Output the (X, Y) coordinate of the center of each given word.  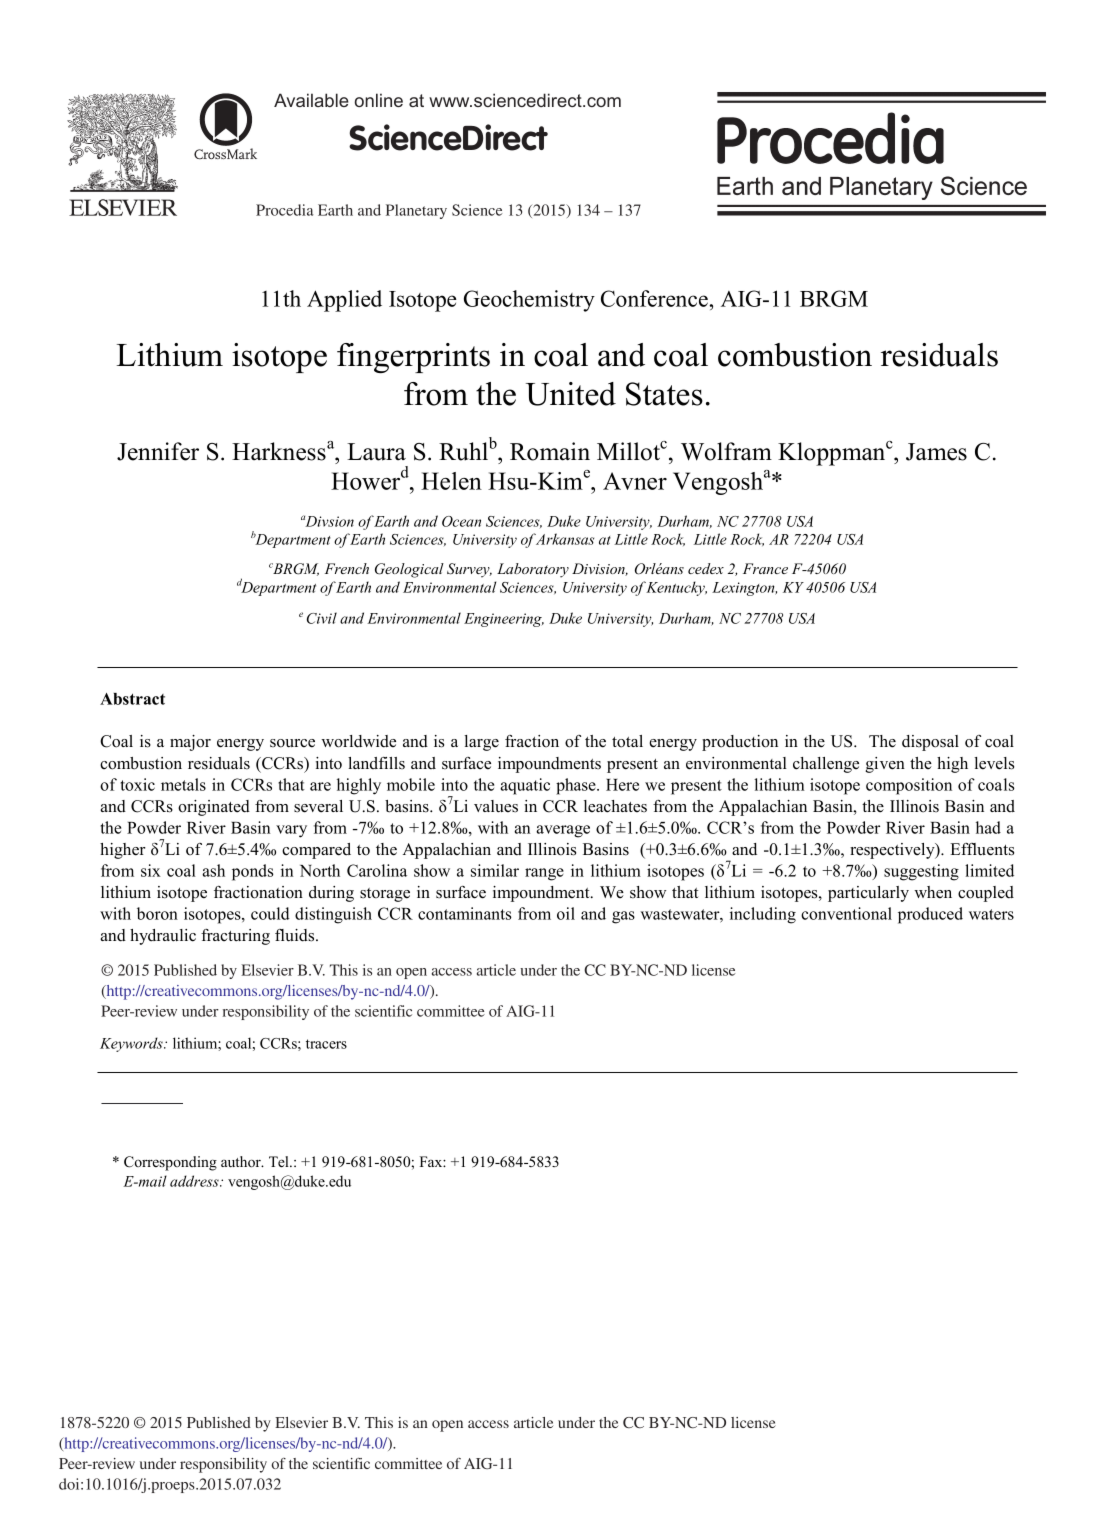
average (563, 831)
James (936, 452)
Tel (280, 1161)
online (379, 100)
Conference (654, 298)
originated (214, 808)
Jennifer (158, 451)
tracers (326, 1044)
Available (311, 100)
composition (909, 786)
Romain (550, 451)
